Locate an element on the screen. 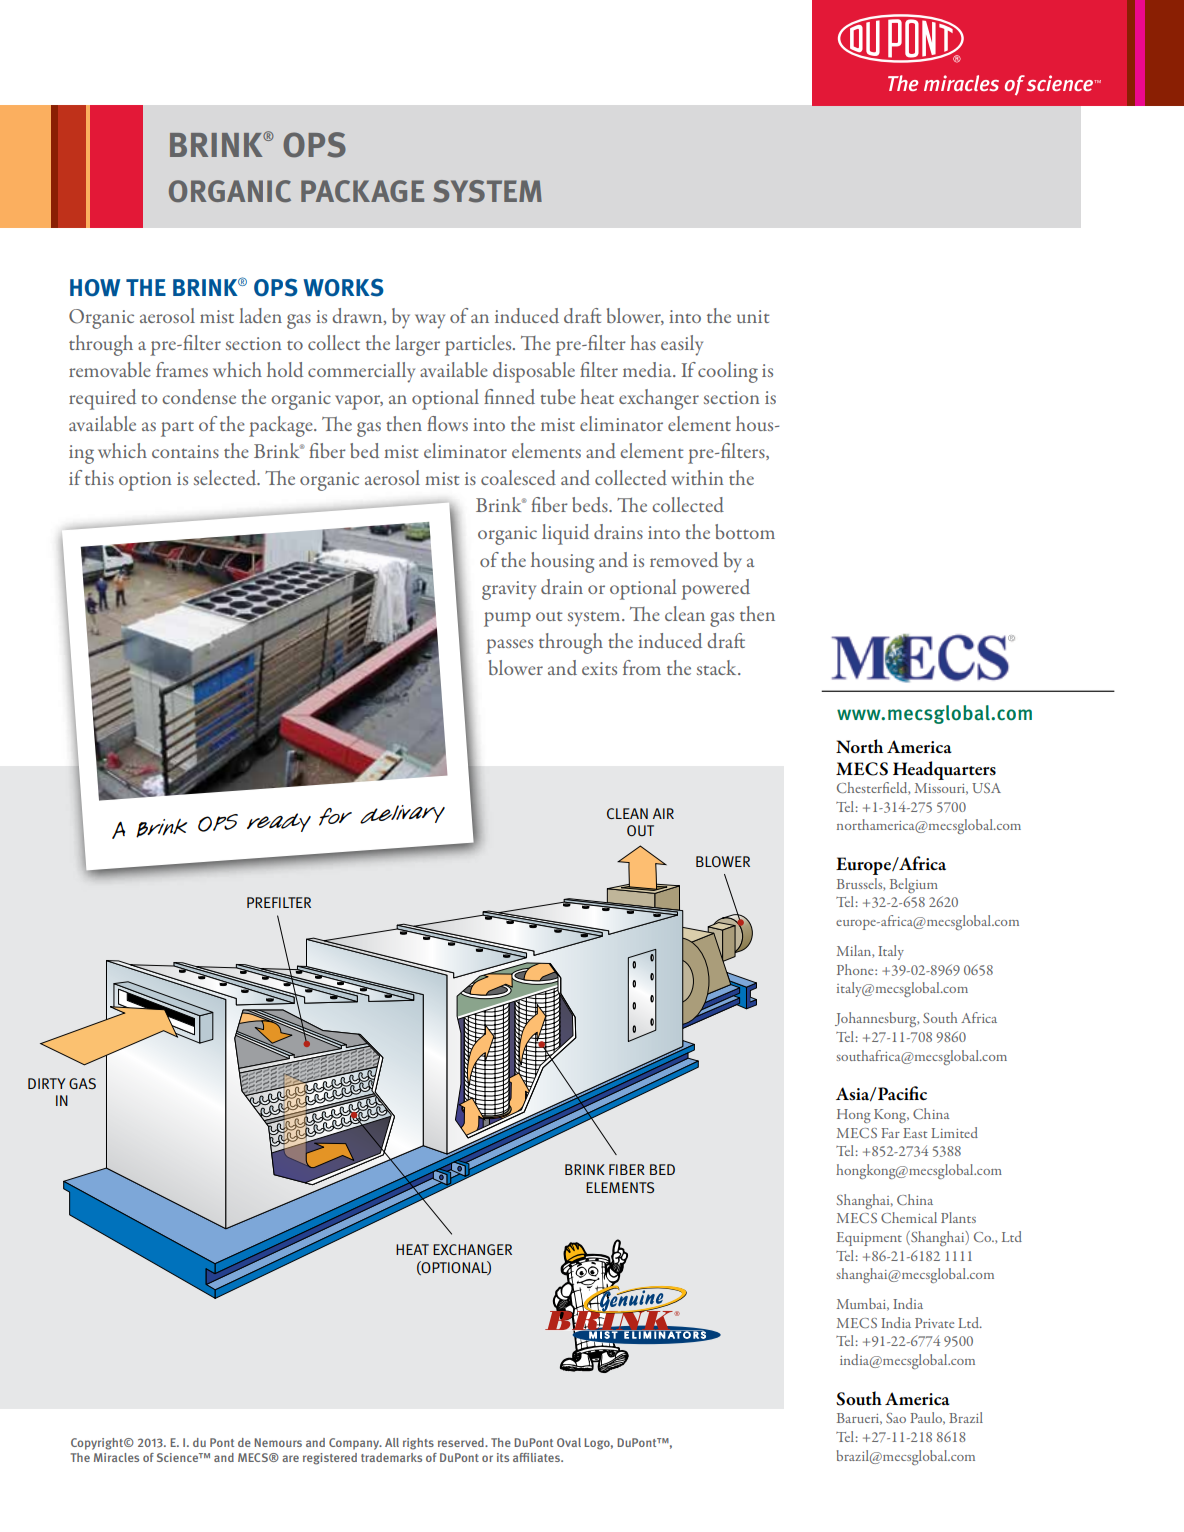 The width and height of the screenshot is (1184, 1532). are is located at coordinates (290, 1458).
